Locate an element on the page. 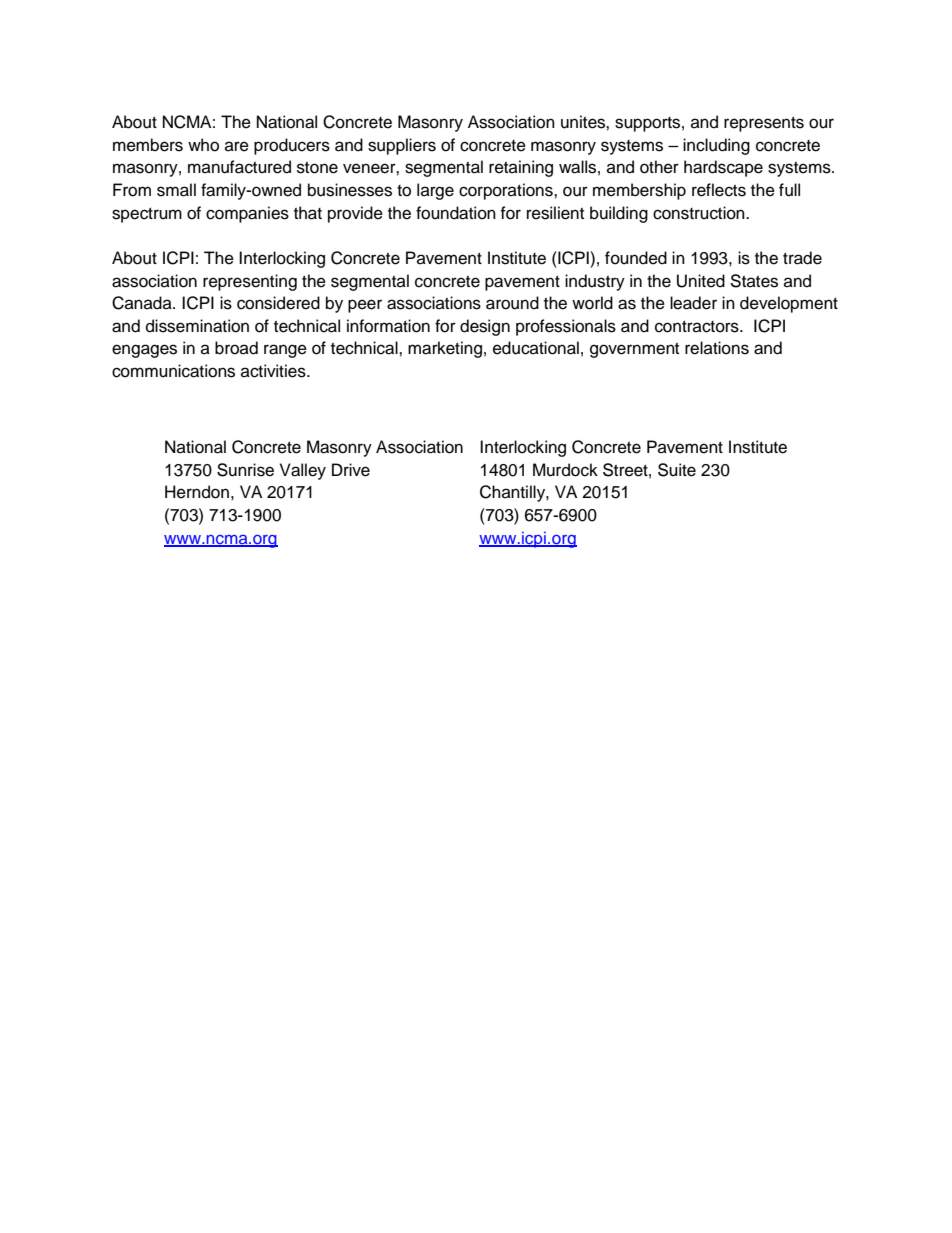 This page has width=952, height=1233. foundation is located at coordinates (456, 213).
